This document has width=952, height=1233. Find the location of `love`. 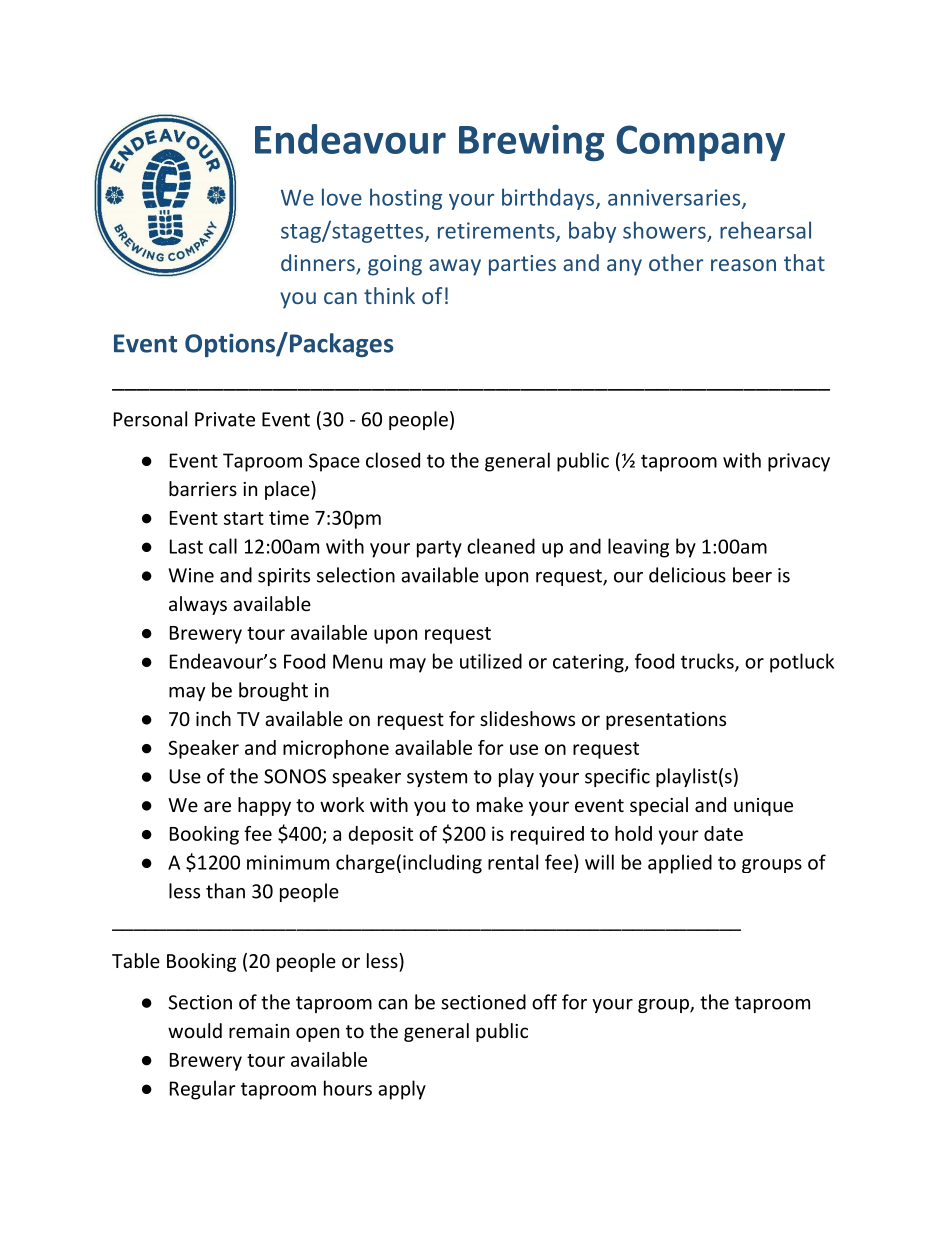

love is located at coordinates (342, 197).
